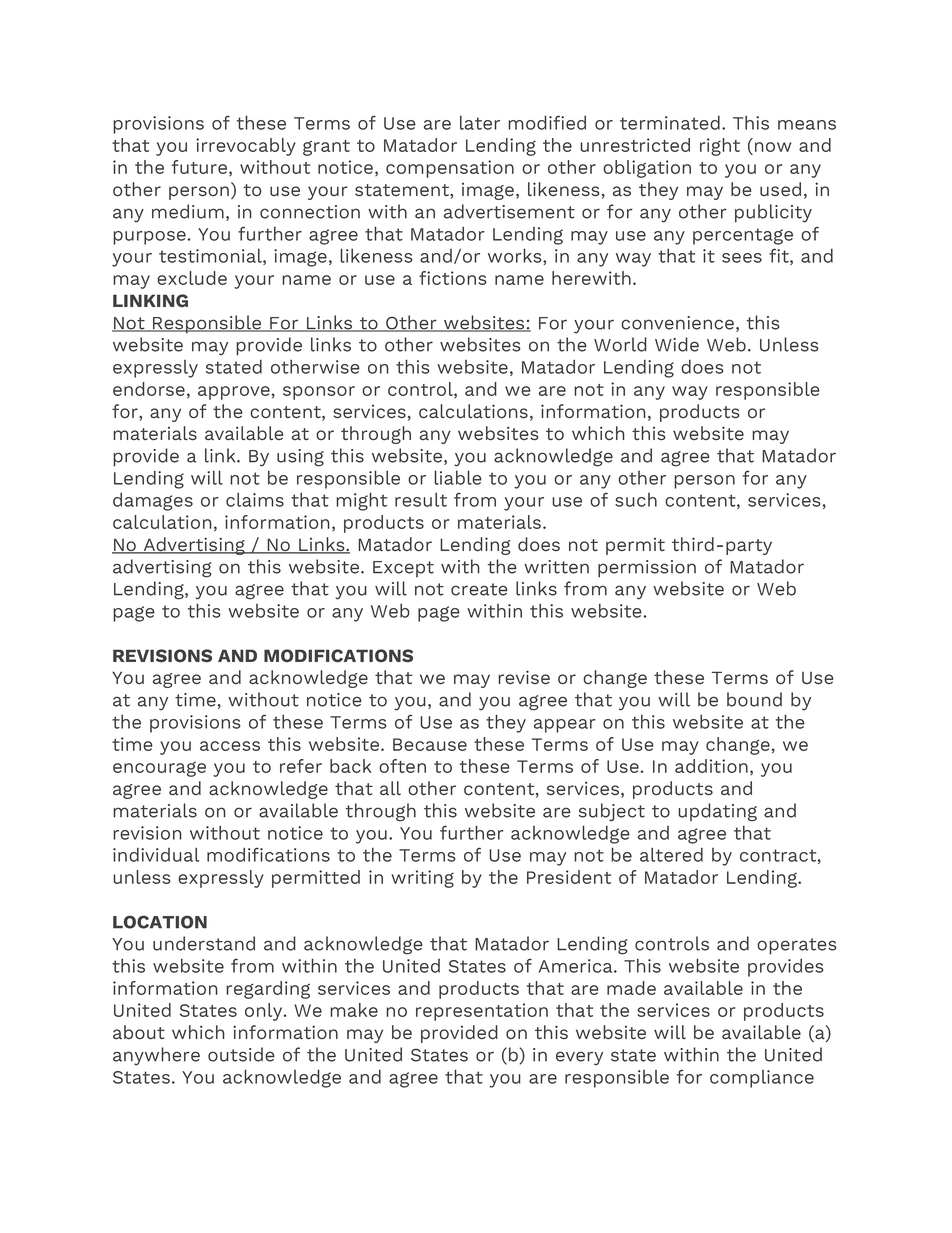 This page has height=1233, width=952. I want to click on fictions, so click(453, 278).
